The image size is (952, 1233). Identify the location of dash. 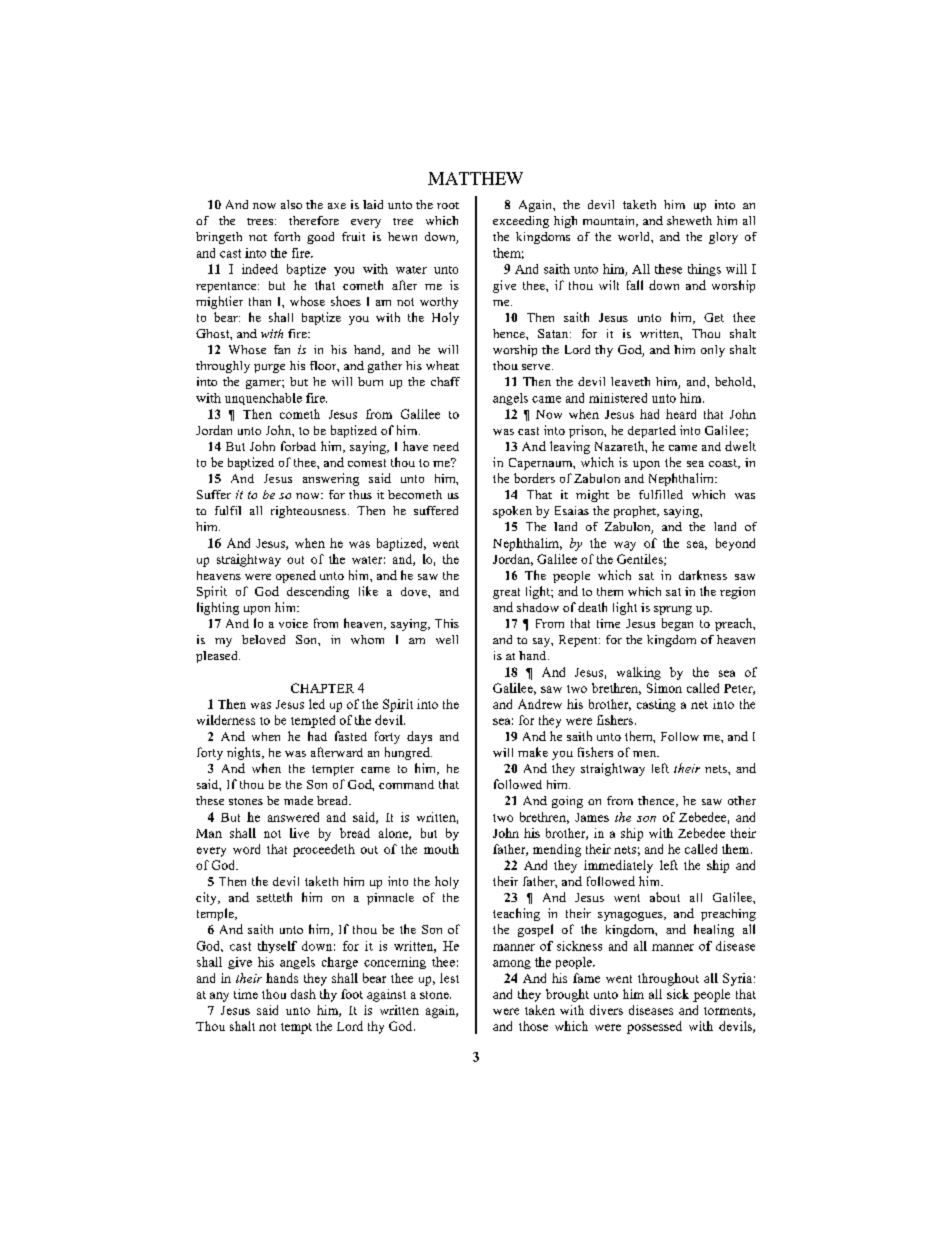
(303, 994).
